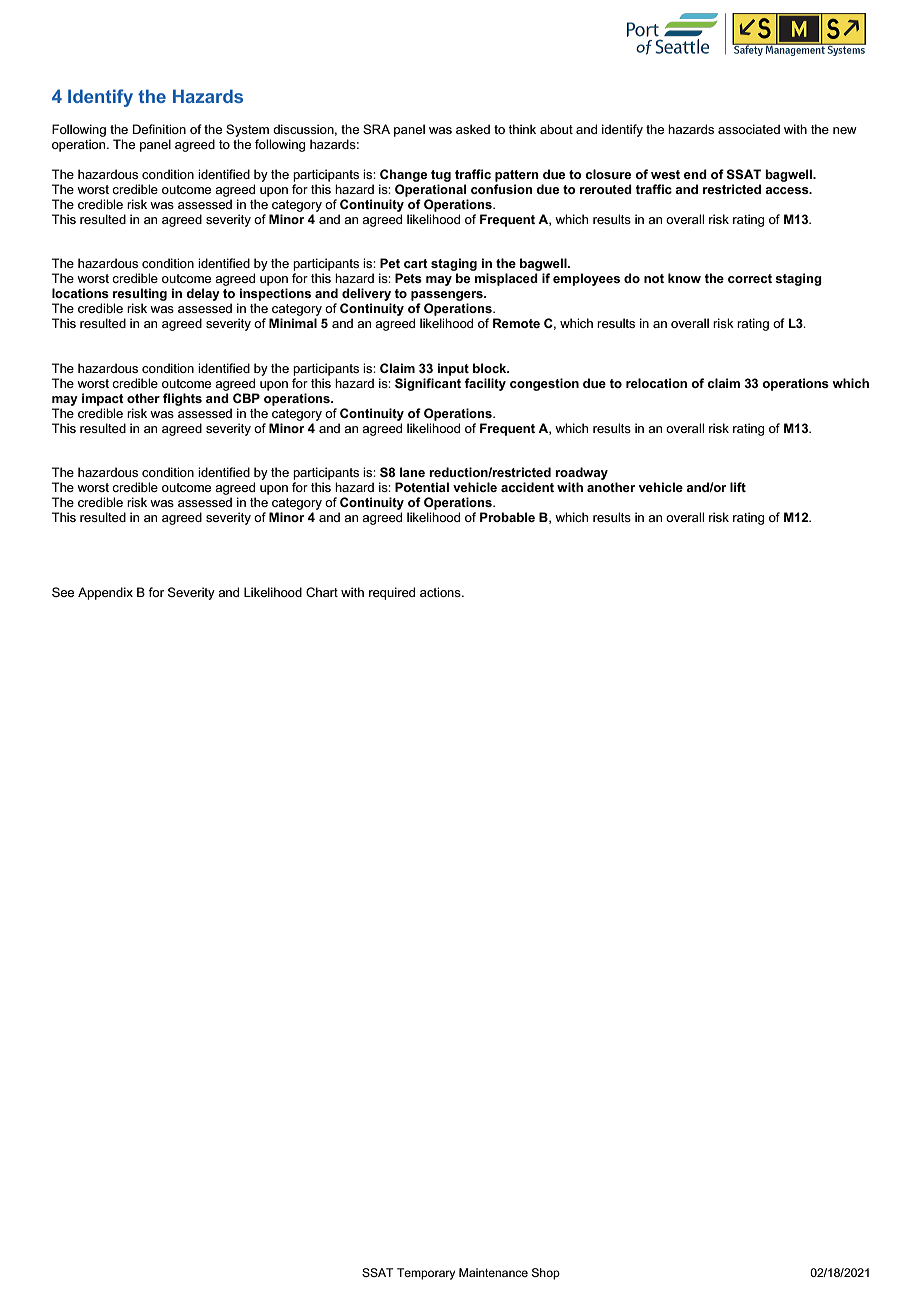 Image resolution: width=924 pixels, height=1308 pixels. What do you see at coordinates (105, 593) in the screenshot?
I see `Appendix` at bounding box center [105, 593].
